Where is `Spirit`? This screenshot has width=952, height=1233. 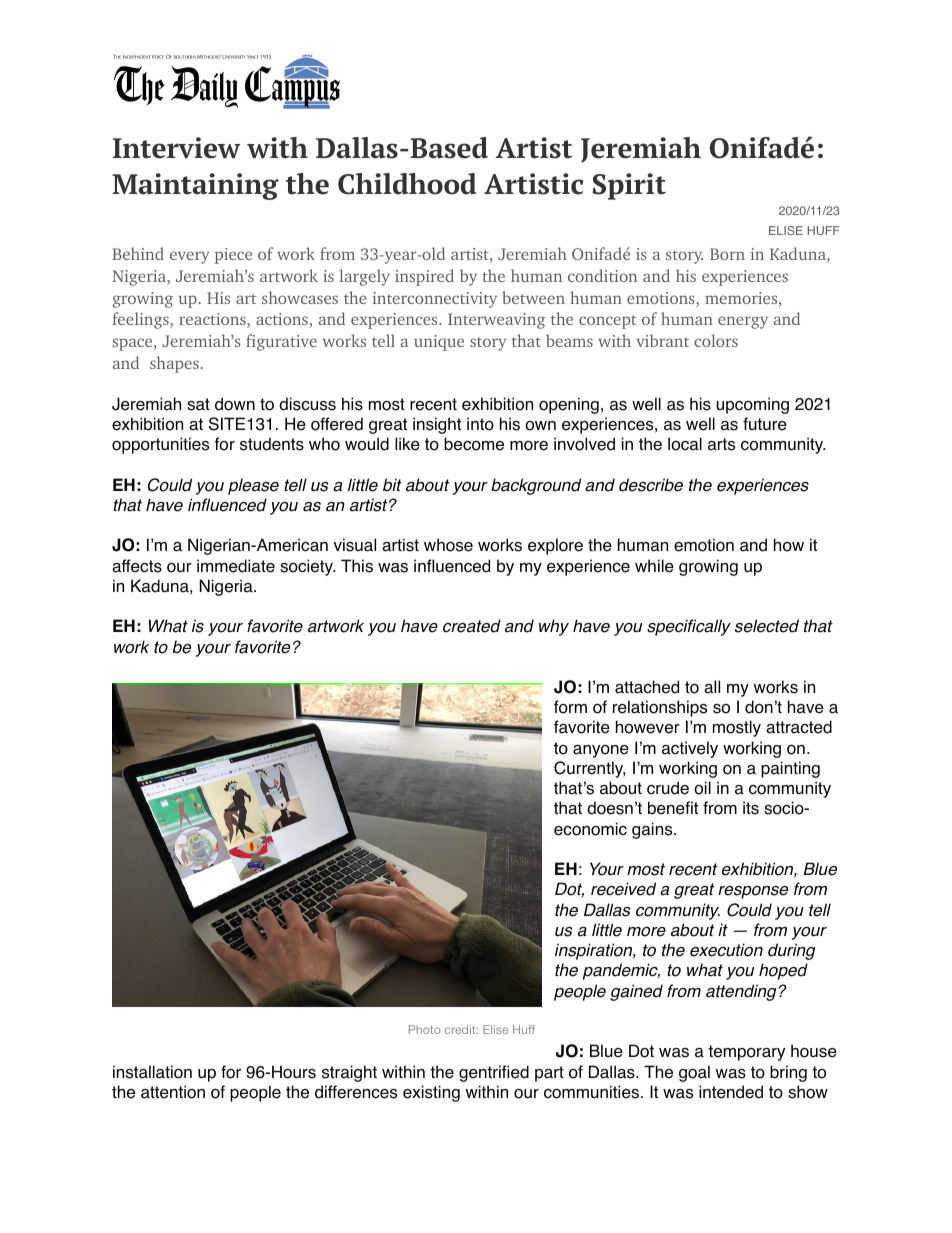
Spirit is located at coordinates (629, 186).
